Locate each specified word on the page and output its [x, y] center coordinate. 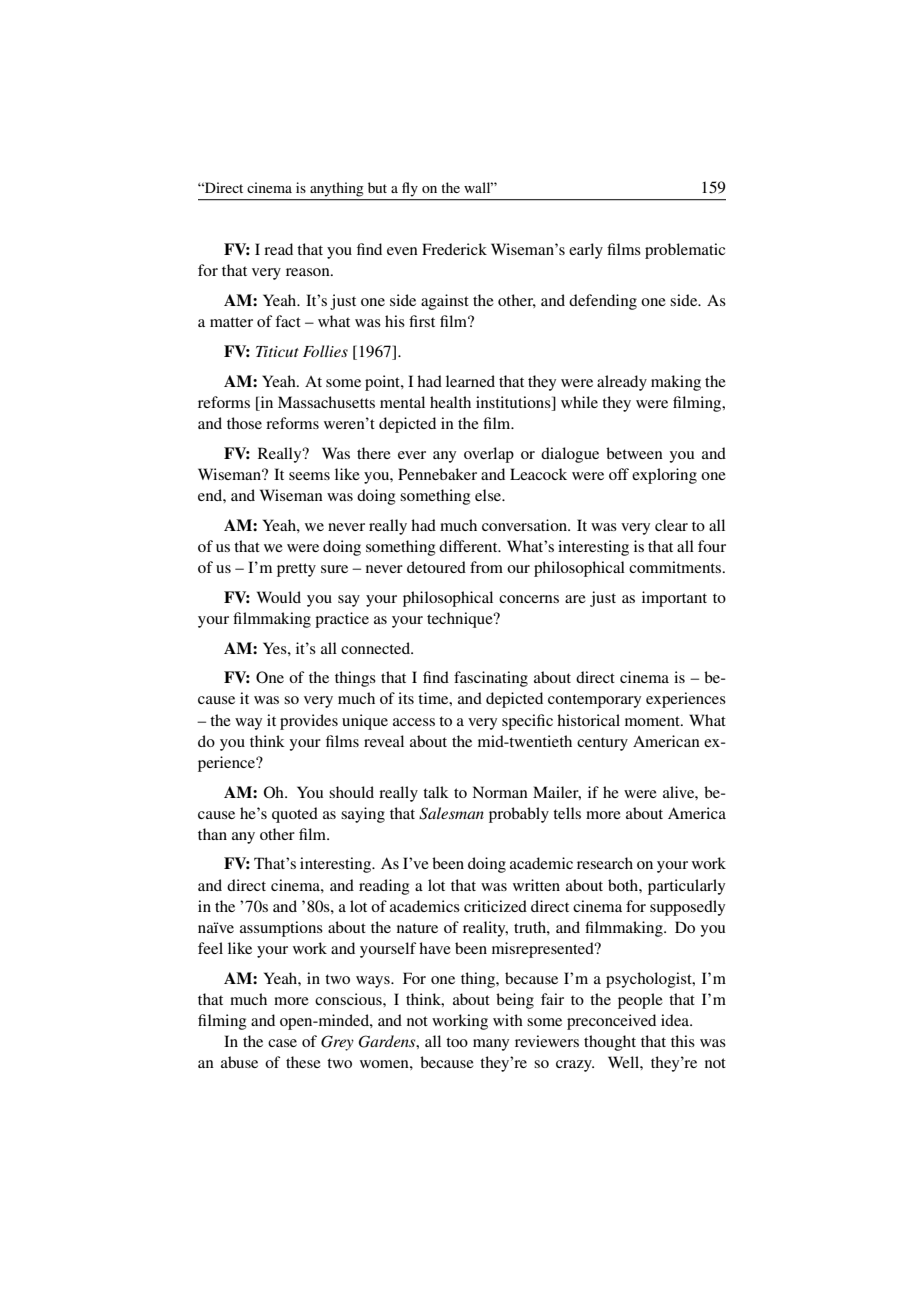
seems [309, 476]
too [457, 1042]
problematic [685, 251]
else [489, 495]
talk [436, 792]
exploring [664, 476]
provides [309, 722]
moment [653, 721]
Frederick [454, 249]
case [282, 1043]
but [377, 187]
